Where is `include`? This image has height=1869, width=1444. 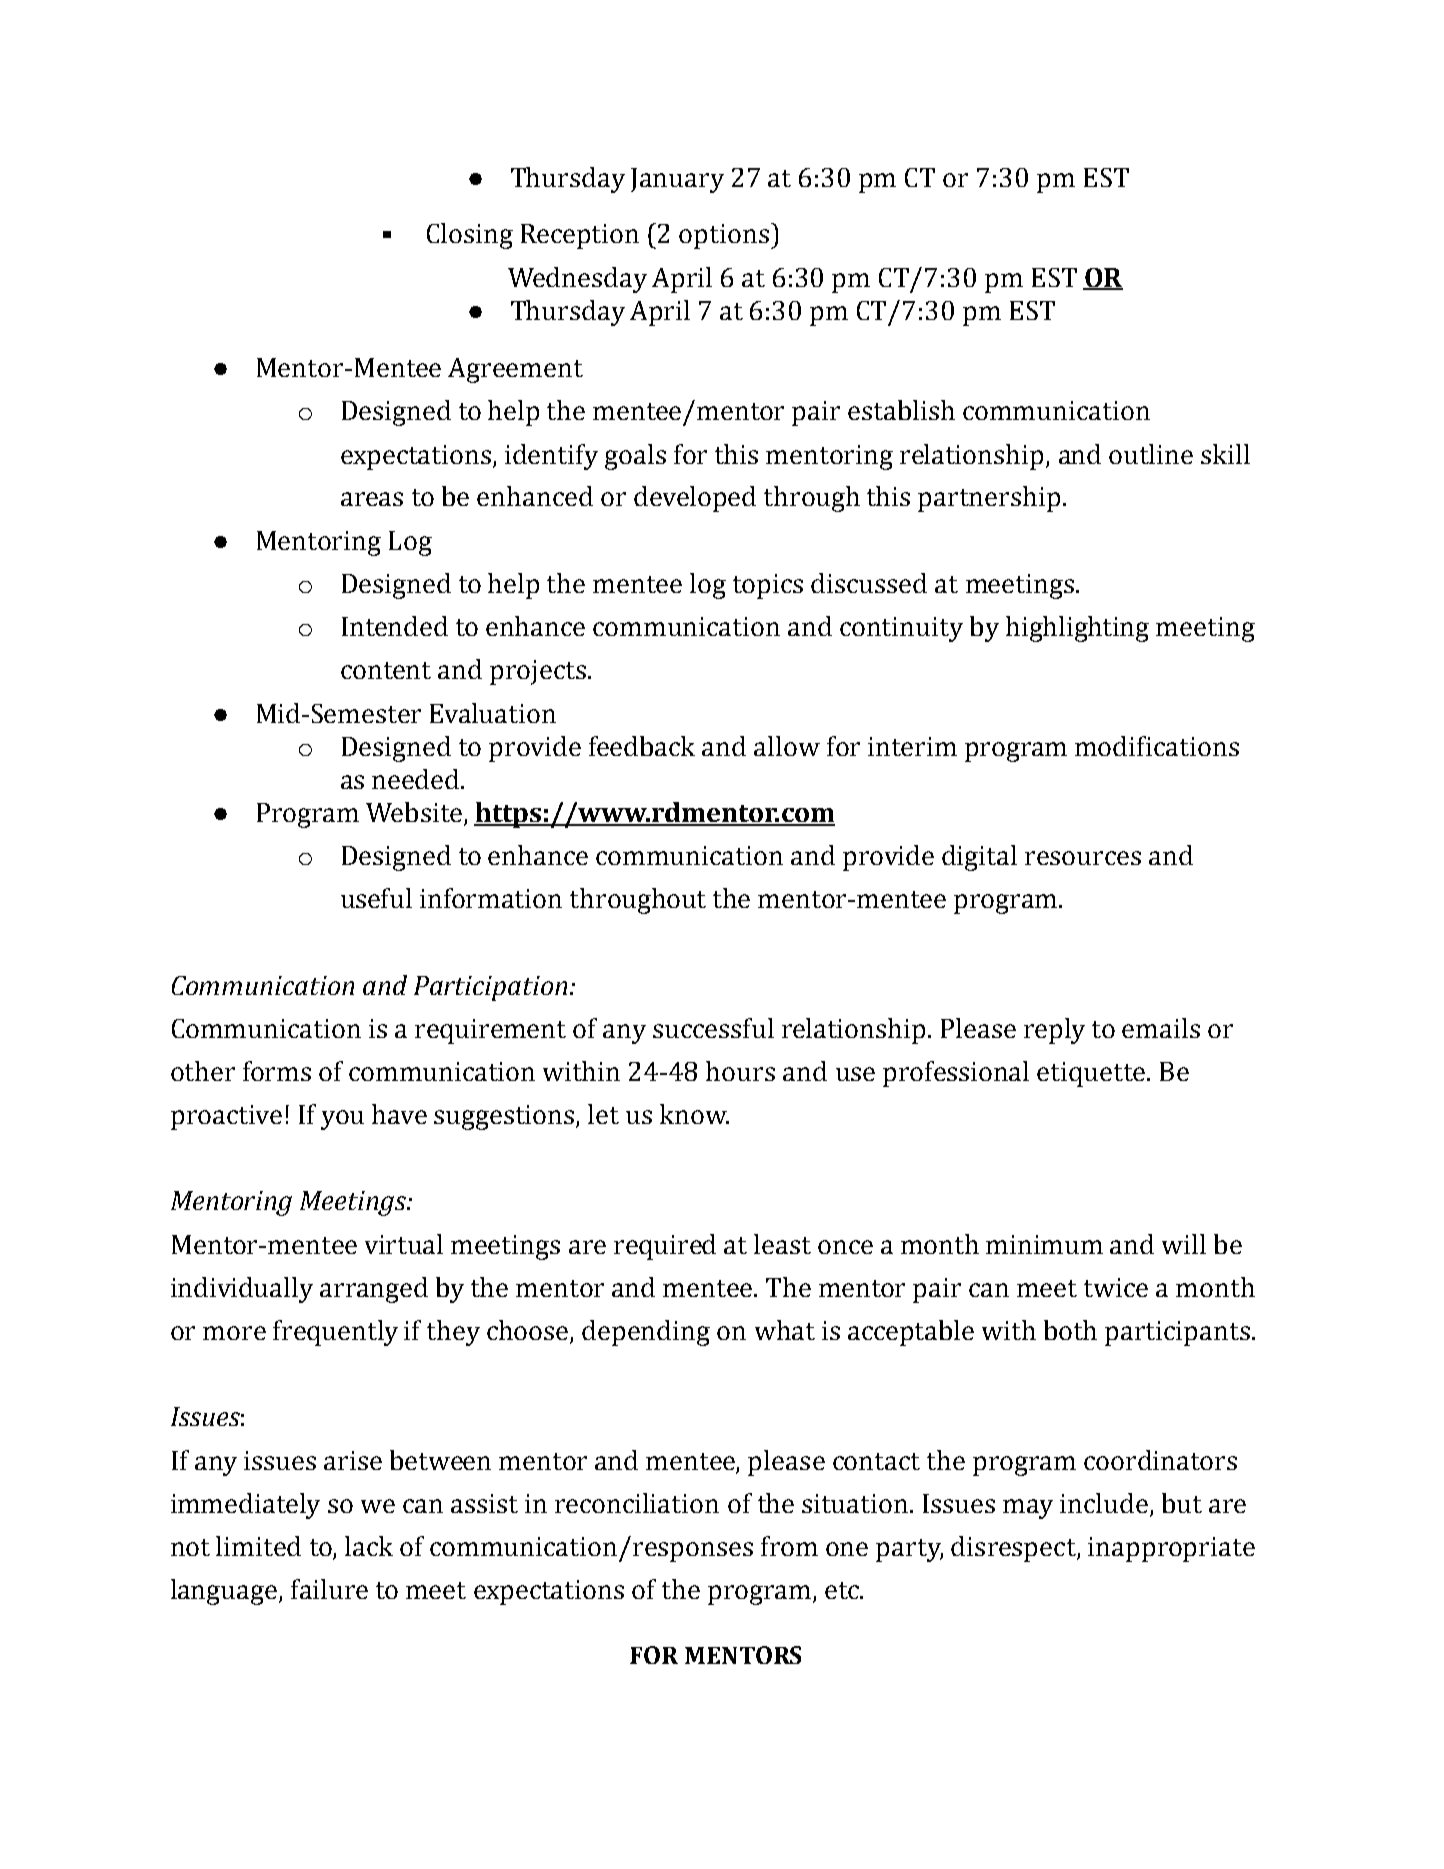 include is located at coordinates (1104, 1503).
